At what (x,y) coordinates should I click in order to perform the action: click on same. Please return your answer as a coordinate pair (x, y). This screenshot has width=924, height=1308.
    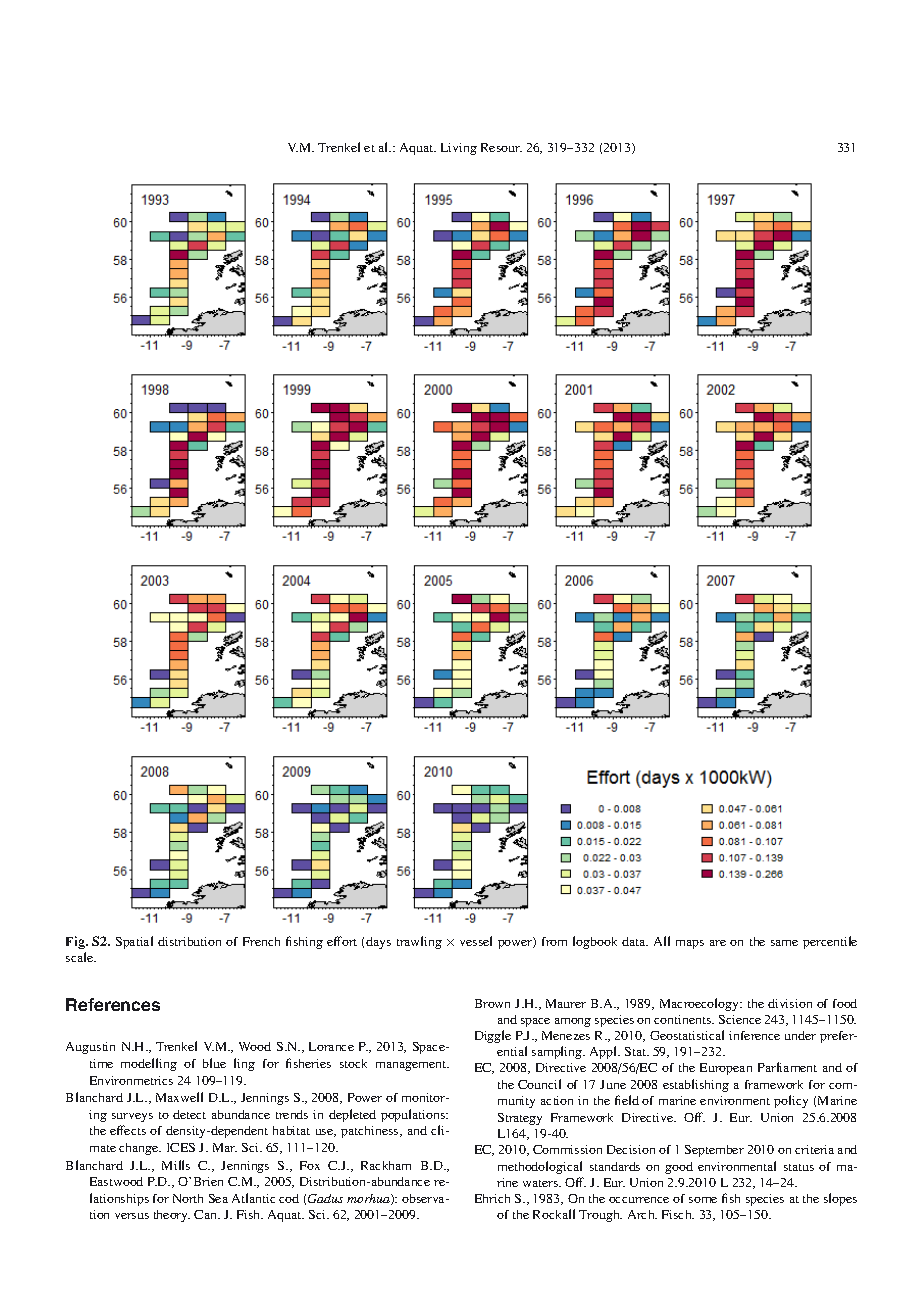
    Looking at the image, I should click on (784, 943).
